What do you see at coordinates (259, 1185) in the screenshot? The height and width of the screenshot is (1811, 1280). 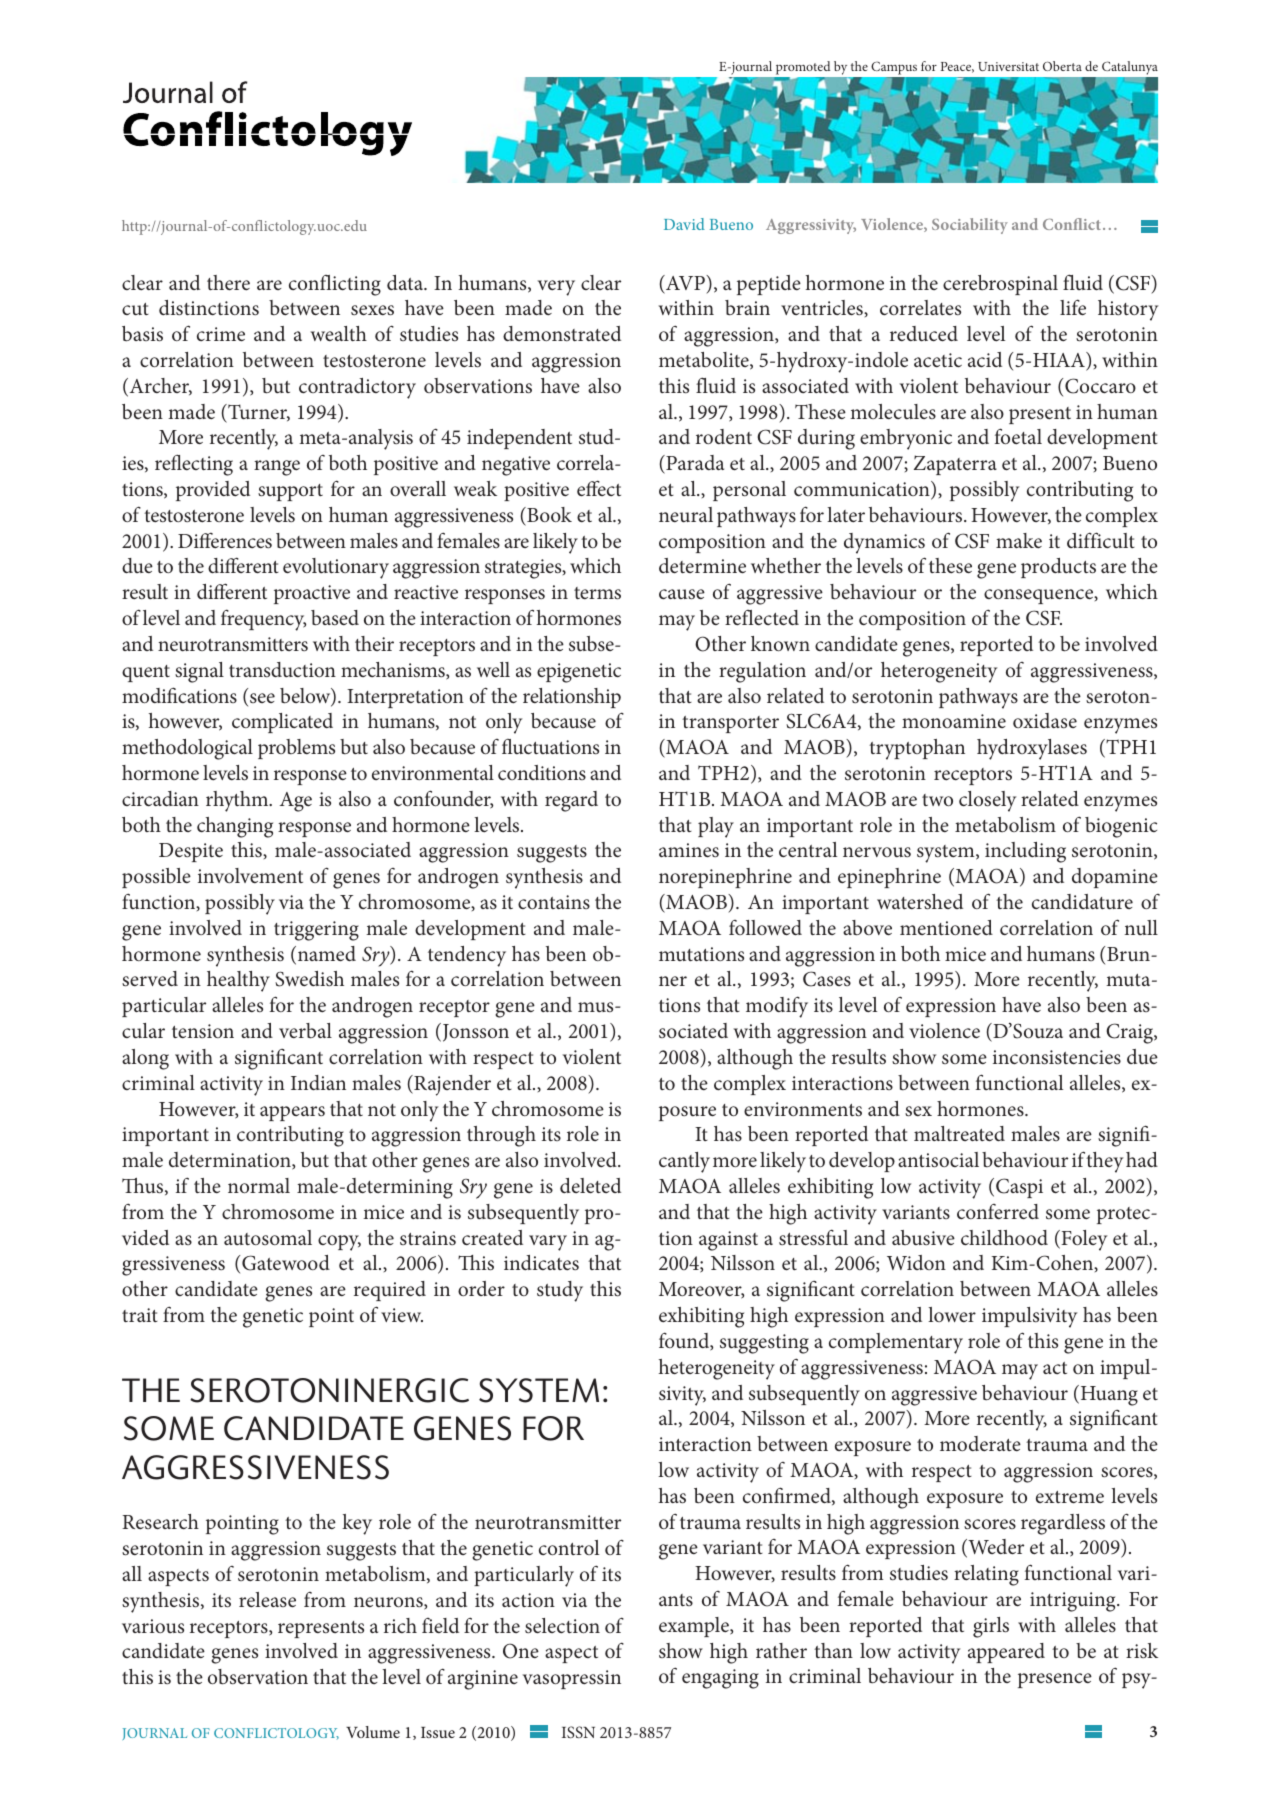 I see `normal` at bounding box center [259, 1185].
